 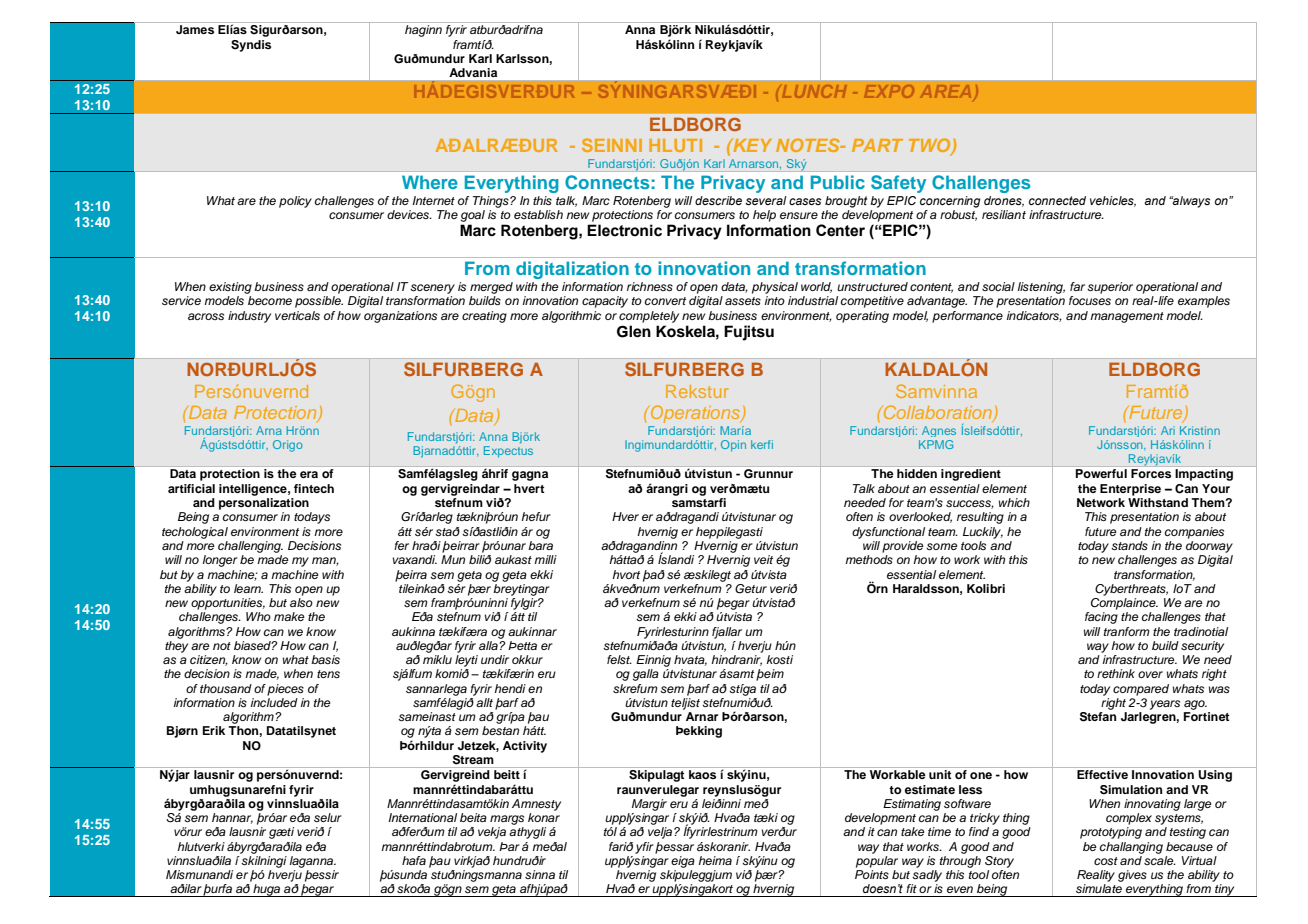 What do you see at coordinates (195, 29) in the page?
I see `James` at bounding box center [195, 29].
